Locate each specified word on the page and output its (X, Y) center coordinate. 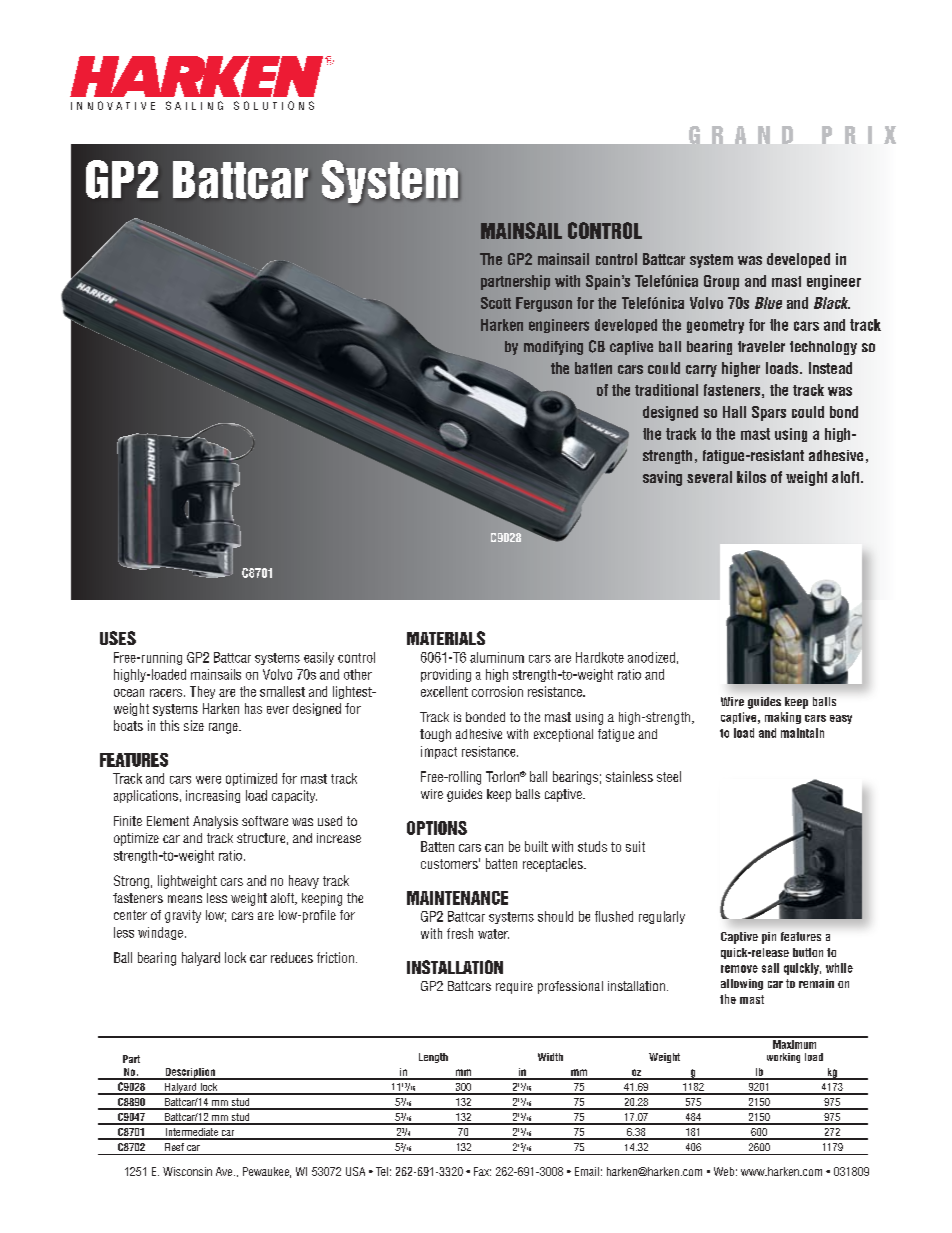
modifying (553, 348)
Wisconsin (187, 1171)
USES (118, 638)
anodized (651, 657)
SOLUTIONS (274, 105)
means (185, 899)
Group (721, 282)
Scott (496, 303)
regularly (662, 917)
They (202, 692)
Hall (734, 412)
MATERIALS (446, 638)
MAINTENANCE (457, 898)
